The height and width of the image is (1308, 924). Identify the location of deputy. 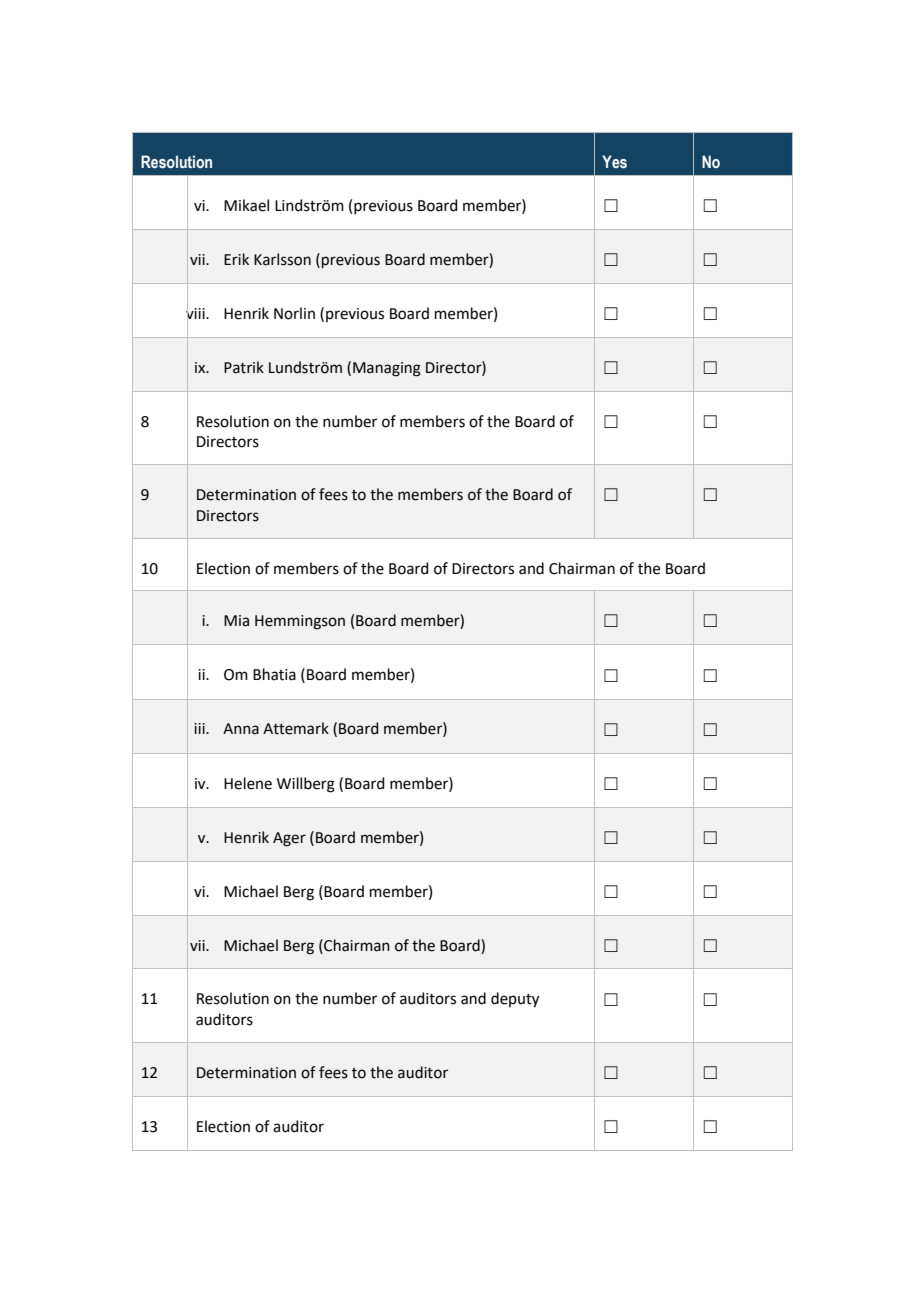
(515, 1000).
